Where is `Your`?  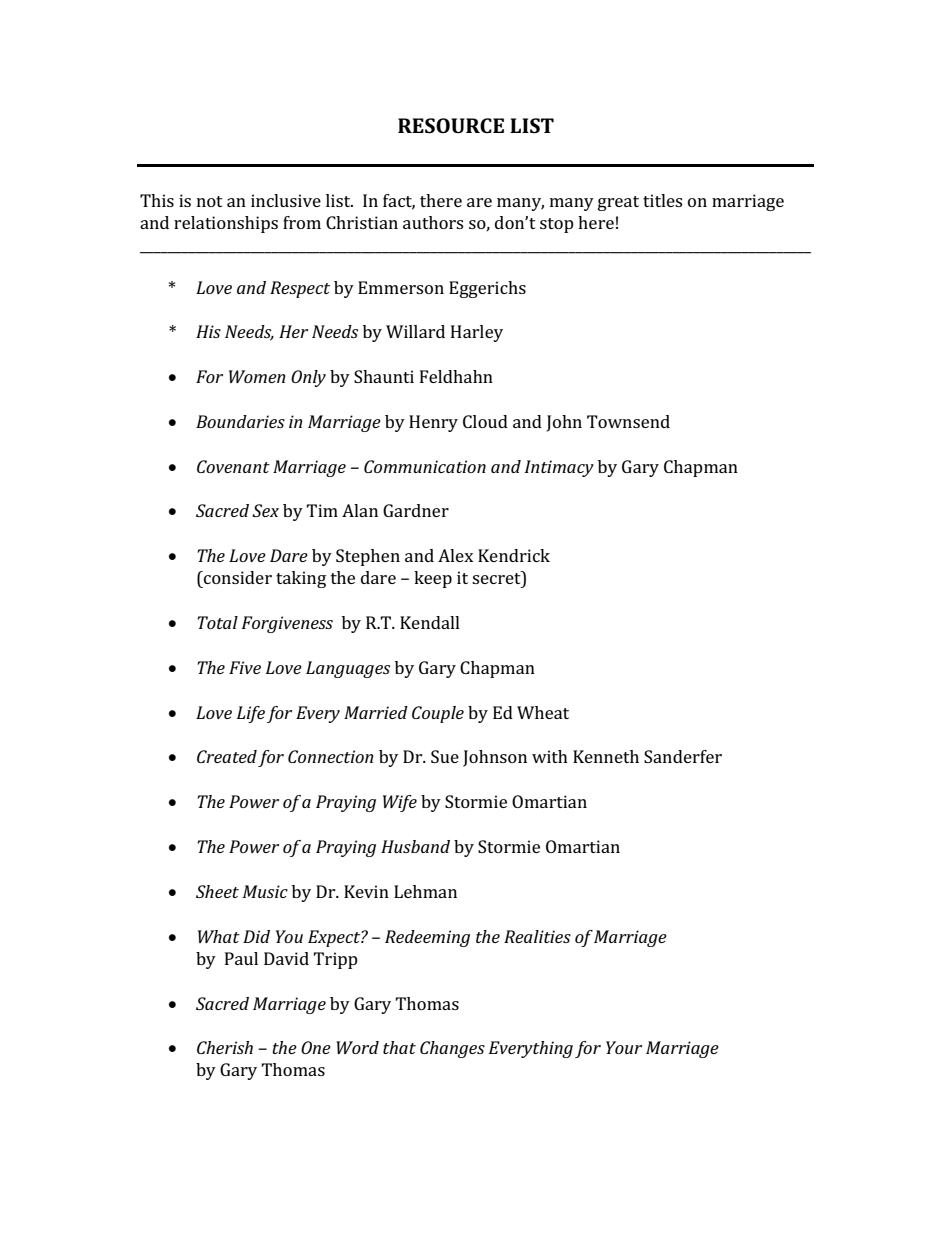
Your is located at coordinates (624, 1047).
